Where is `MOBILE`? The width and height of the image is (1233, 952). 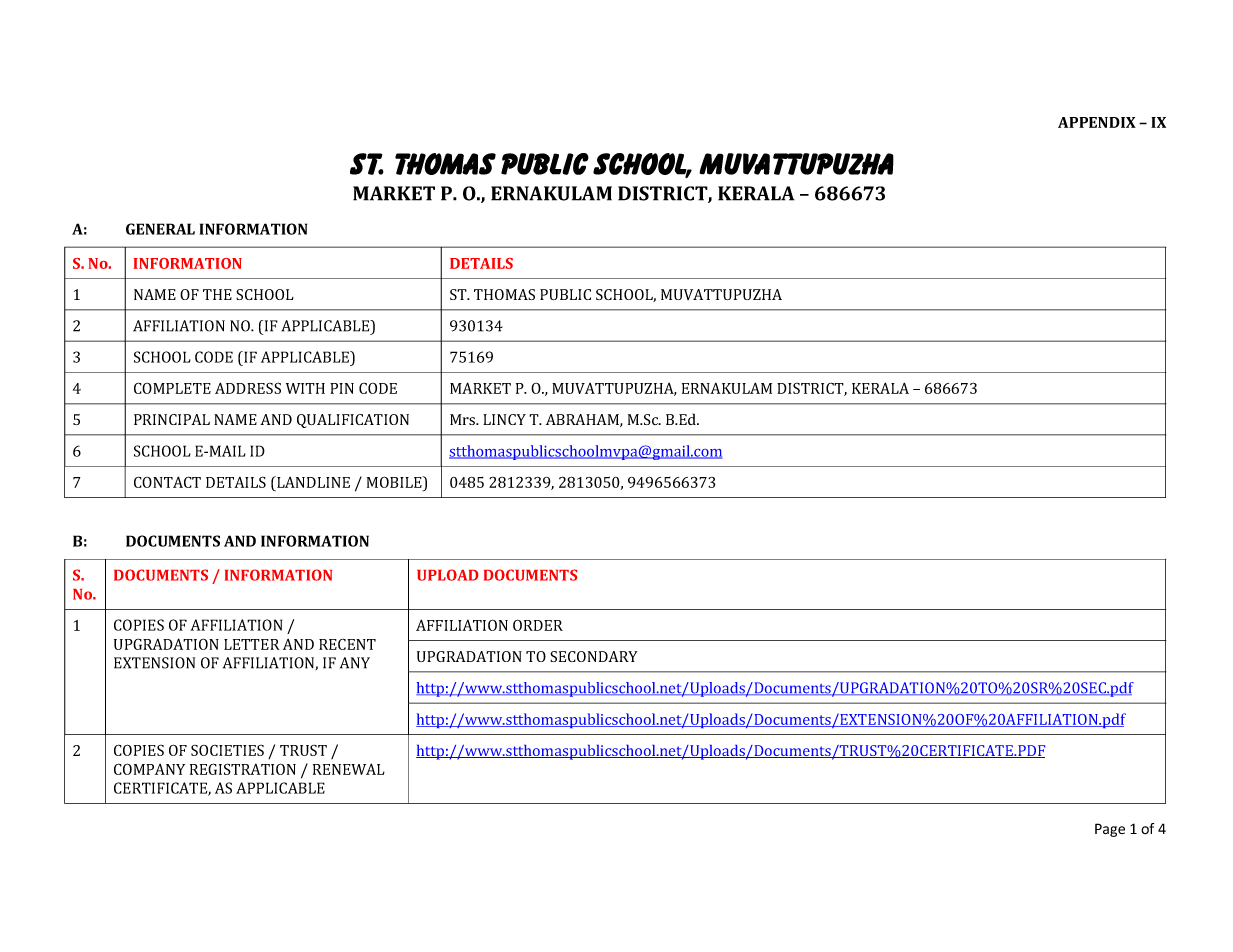
MOBILE is located at coordinates (395, 482).
